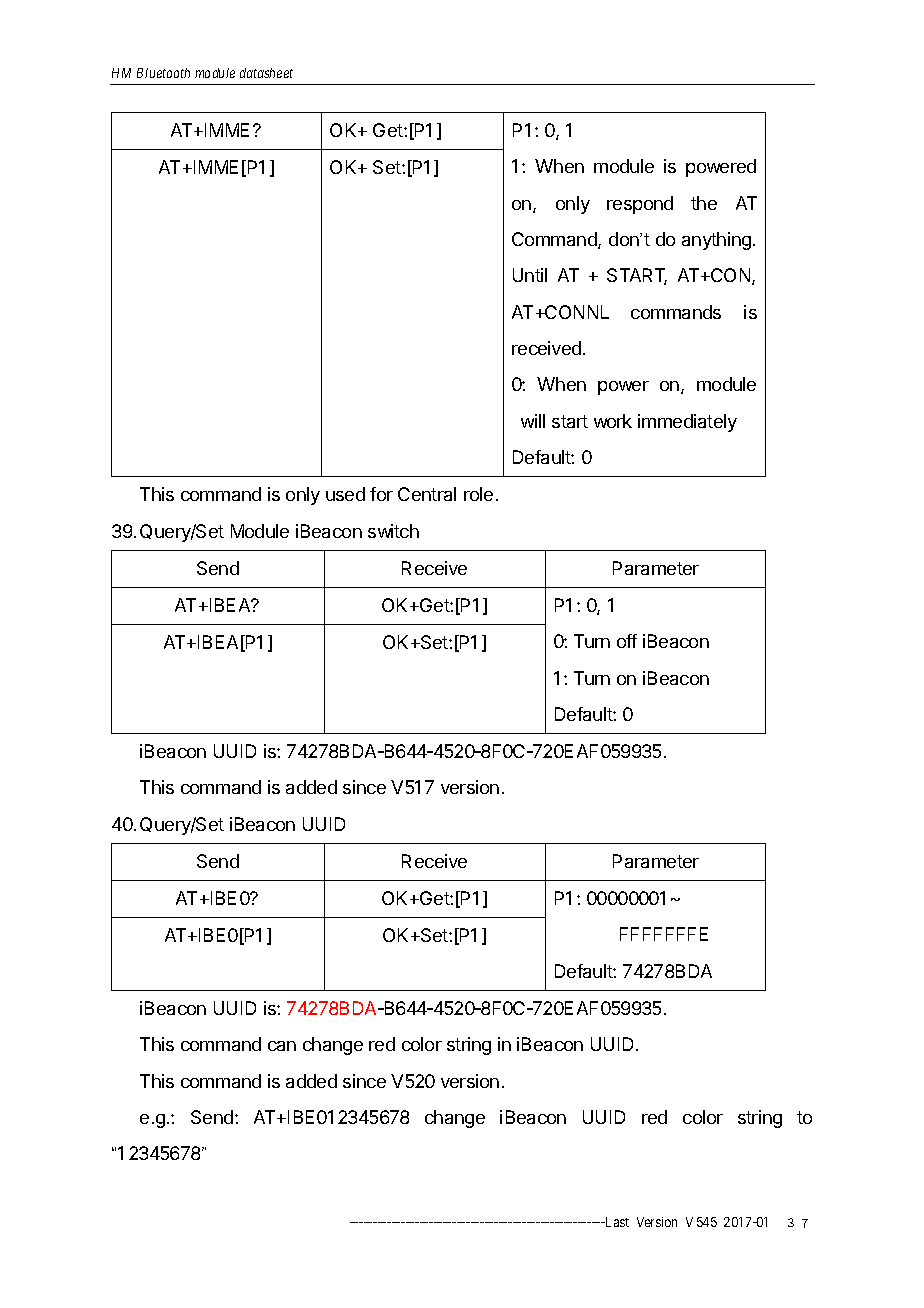 This screenshot has height=1308, width=924. I want to click on can, so click(282, 1046).
